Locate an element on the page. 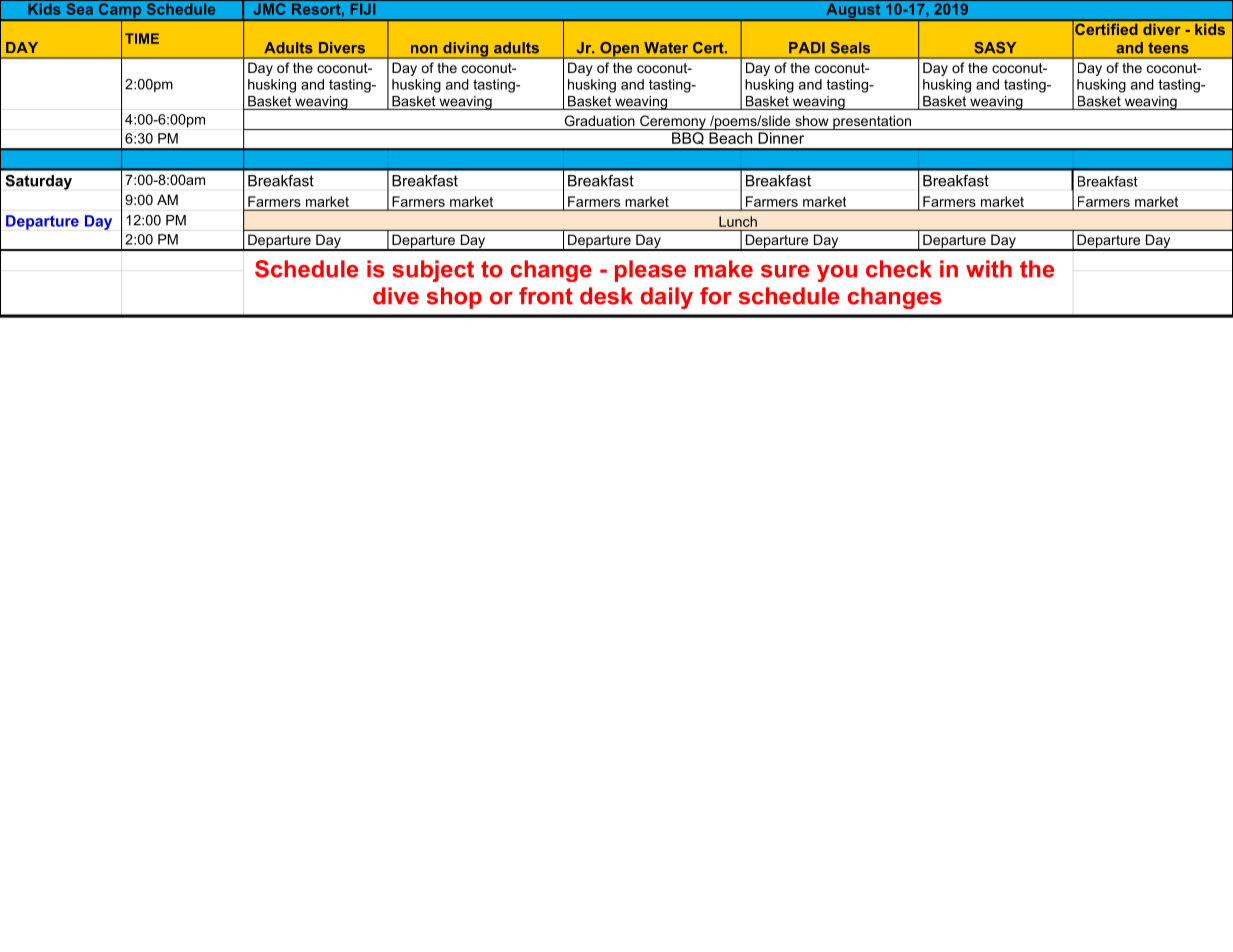  teens is located at coordinates (1168, 48).
